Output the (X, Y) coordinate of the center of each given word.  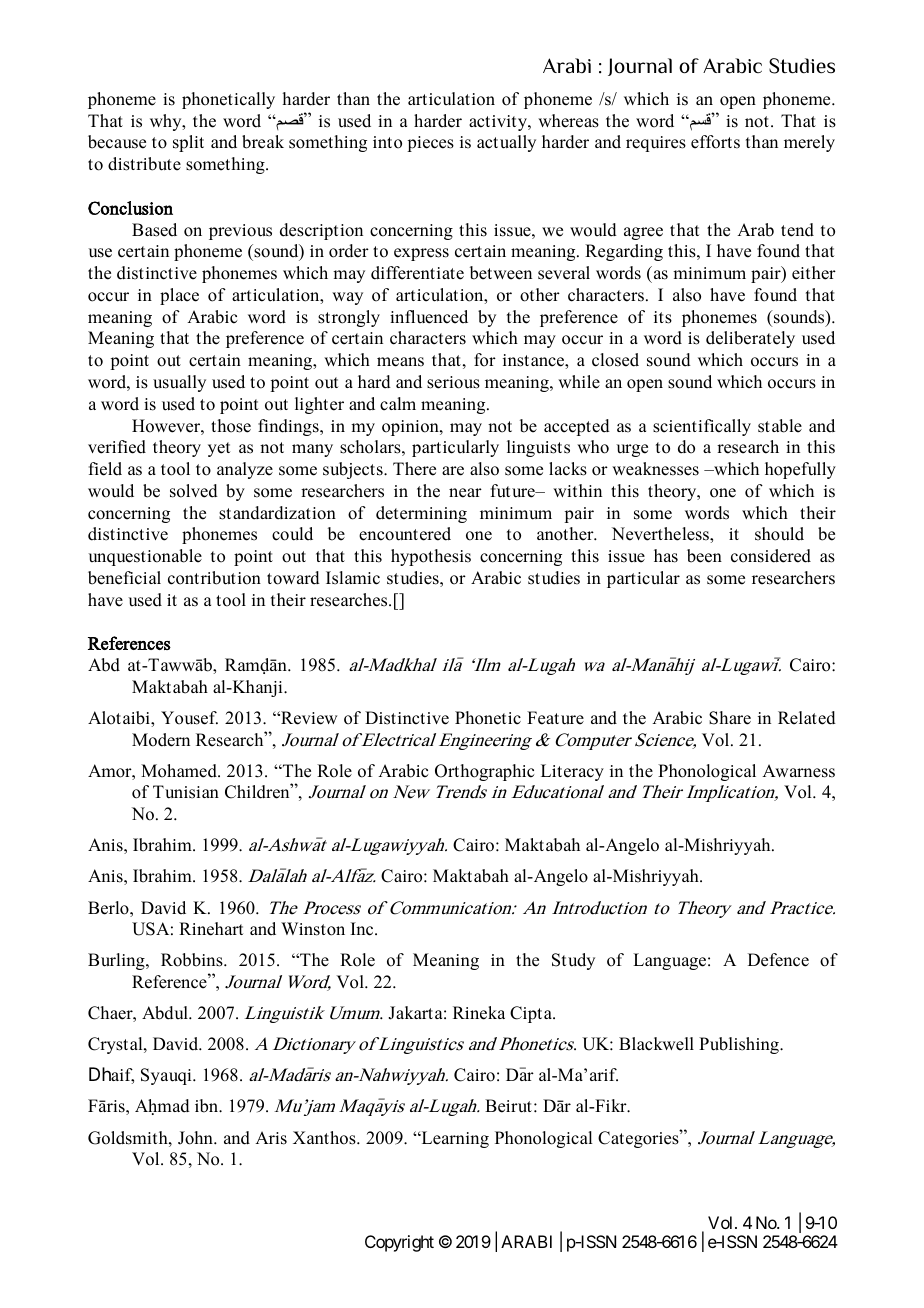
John (196, 1138)
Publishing (740, 1045)
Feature (555, 718)
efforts (715, 142)
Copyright (399, 1243)
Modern (161, 740)
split (188, 143)
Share (730, 718)
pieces (430, 144)
